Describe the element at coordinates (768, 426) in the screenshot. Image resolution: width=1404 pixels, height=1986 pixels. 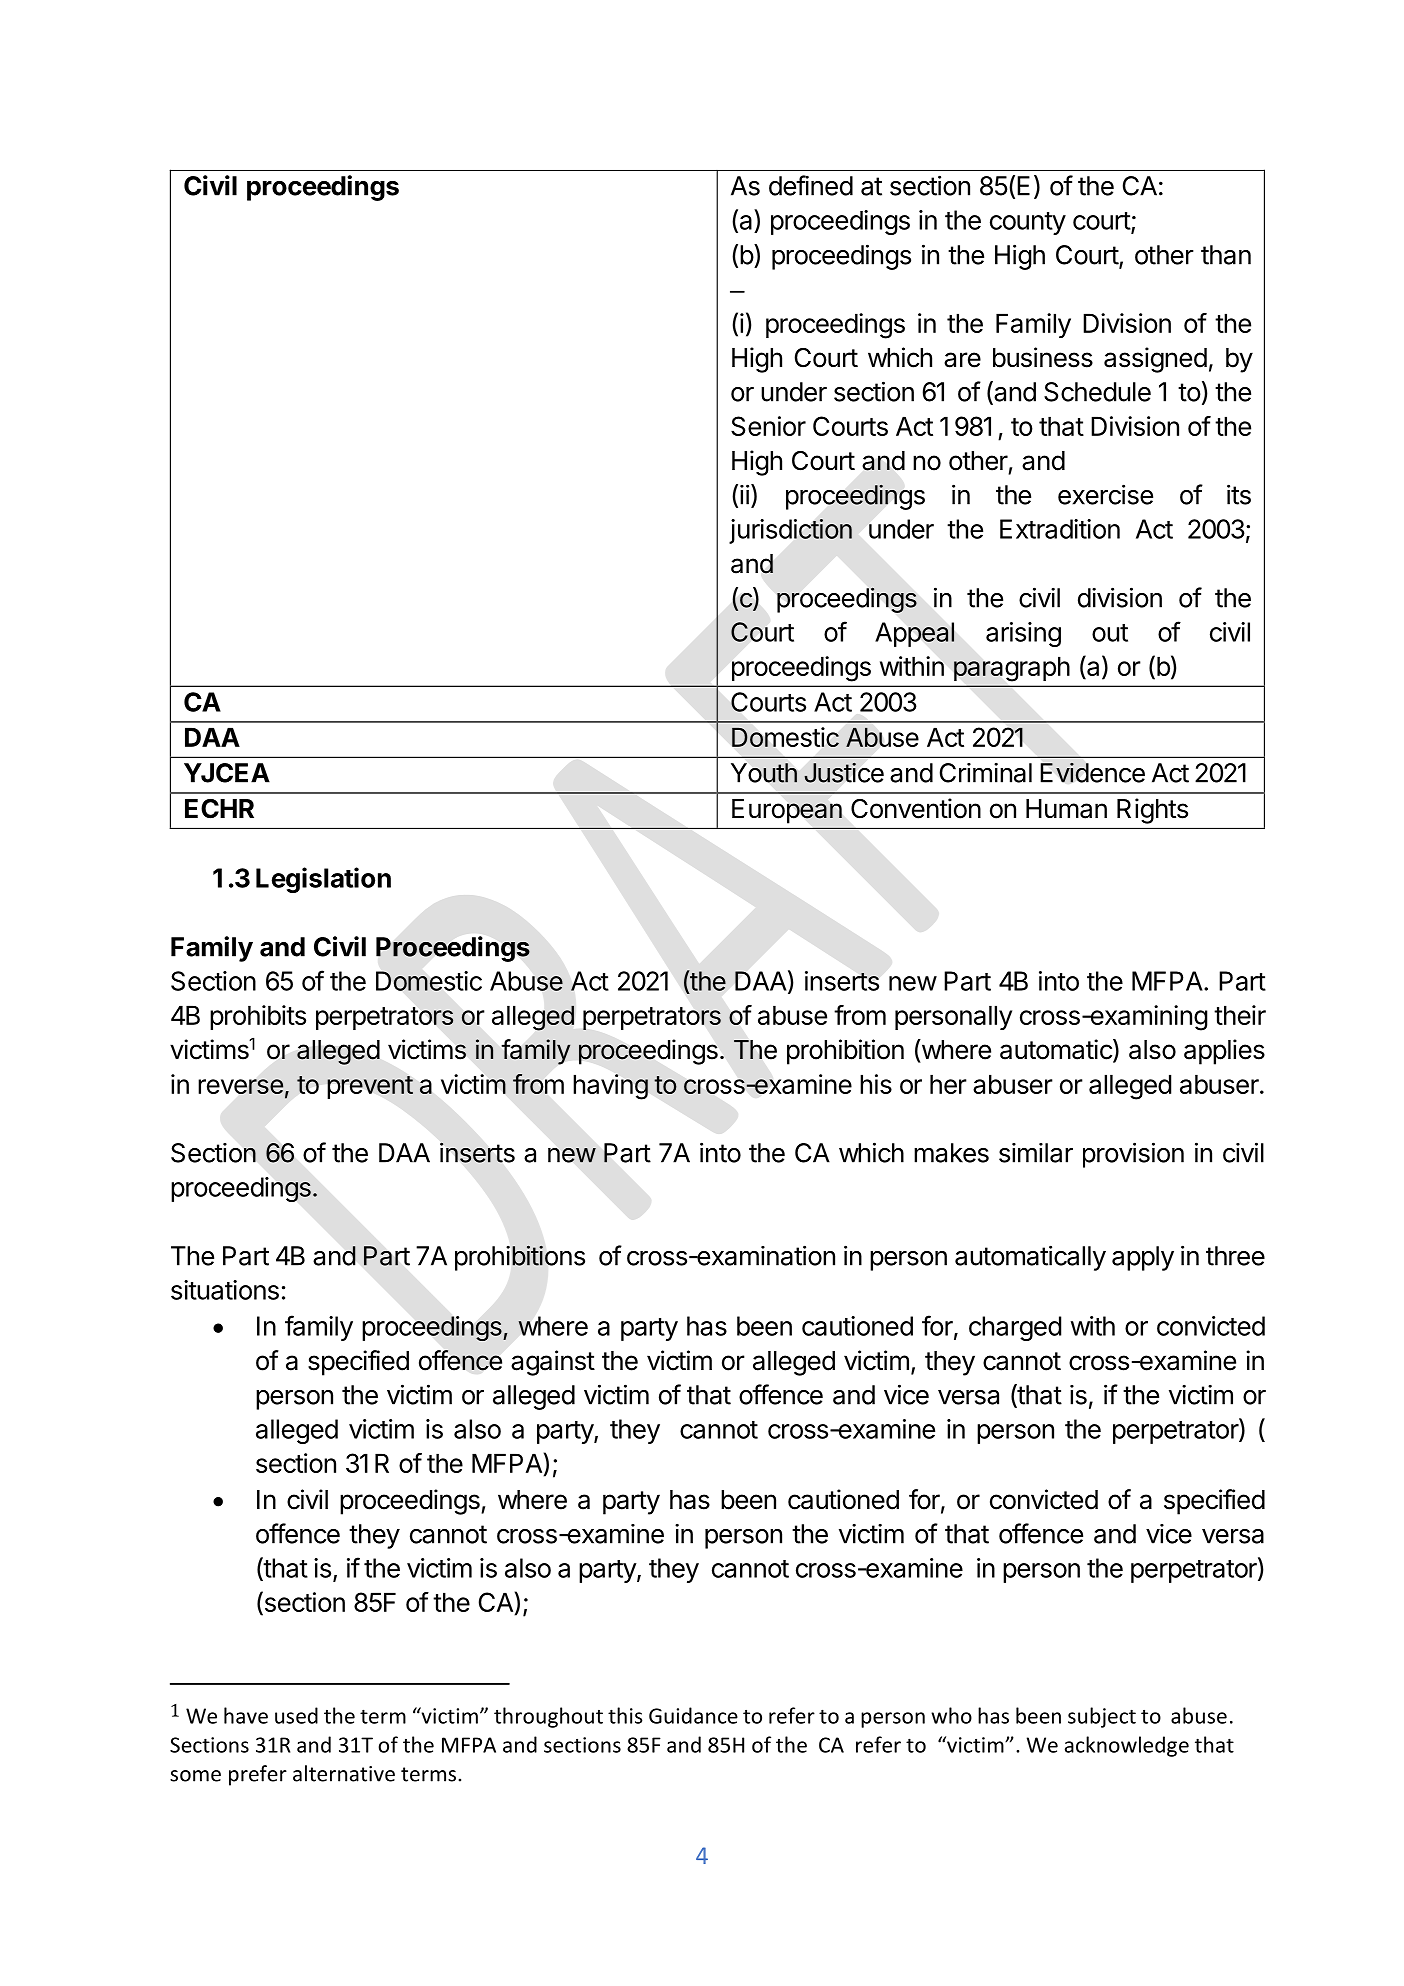
I see `Senior` at that location.
